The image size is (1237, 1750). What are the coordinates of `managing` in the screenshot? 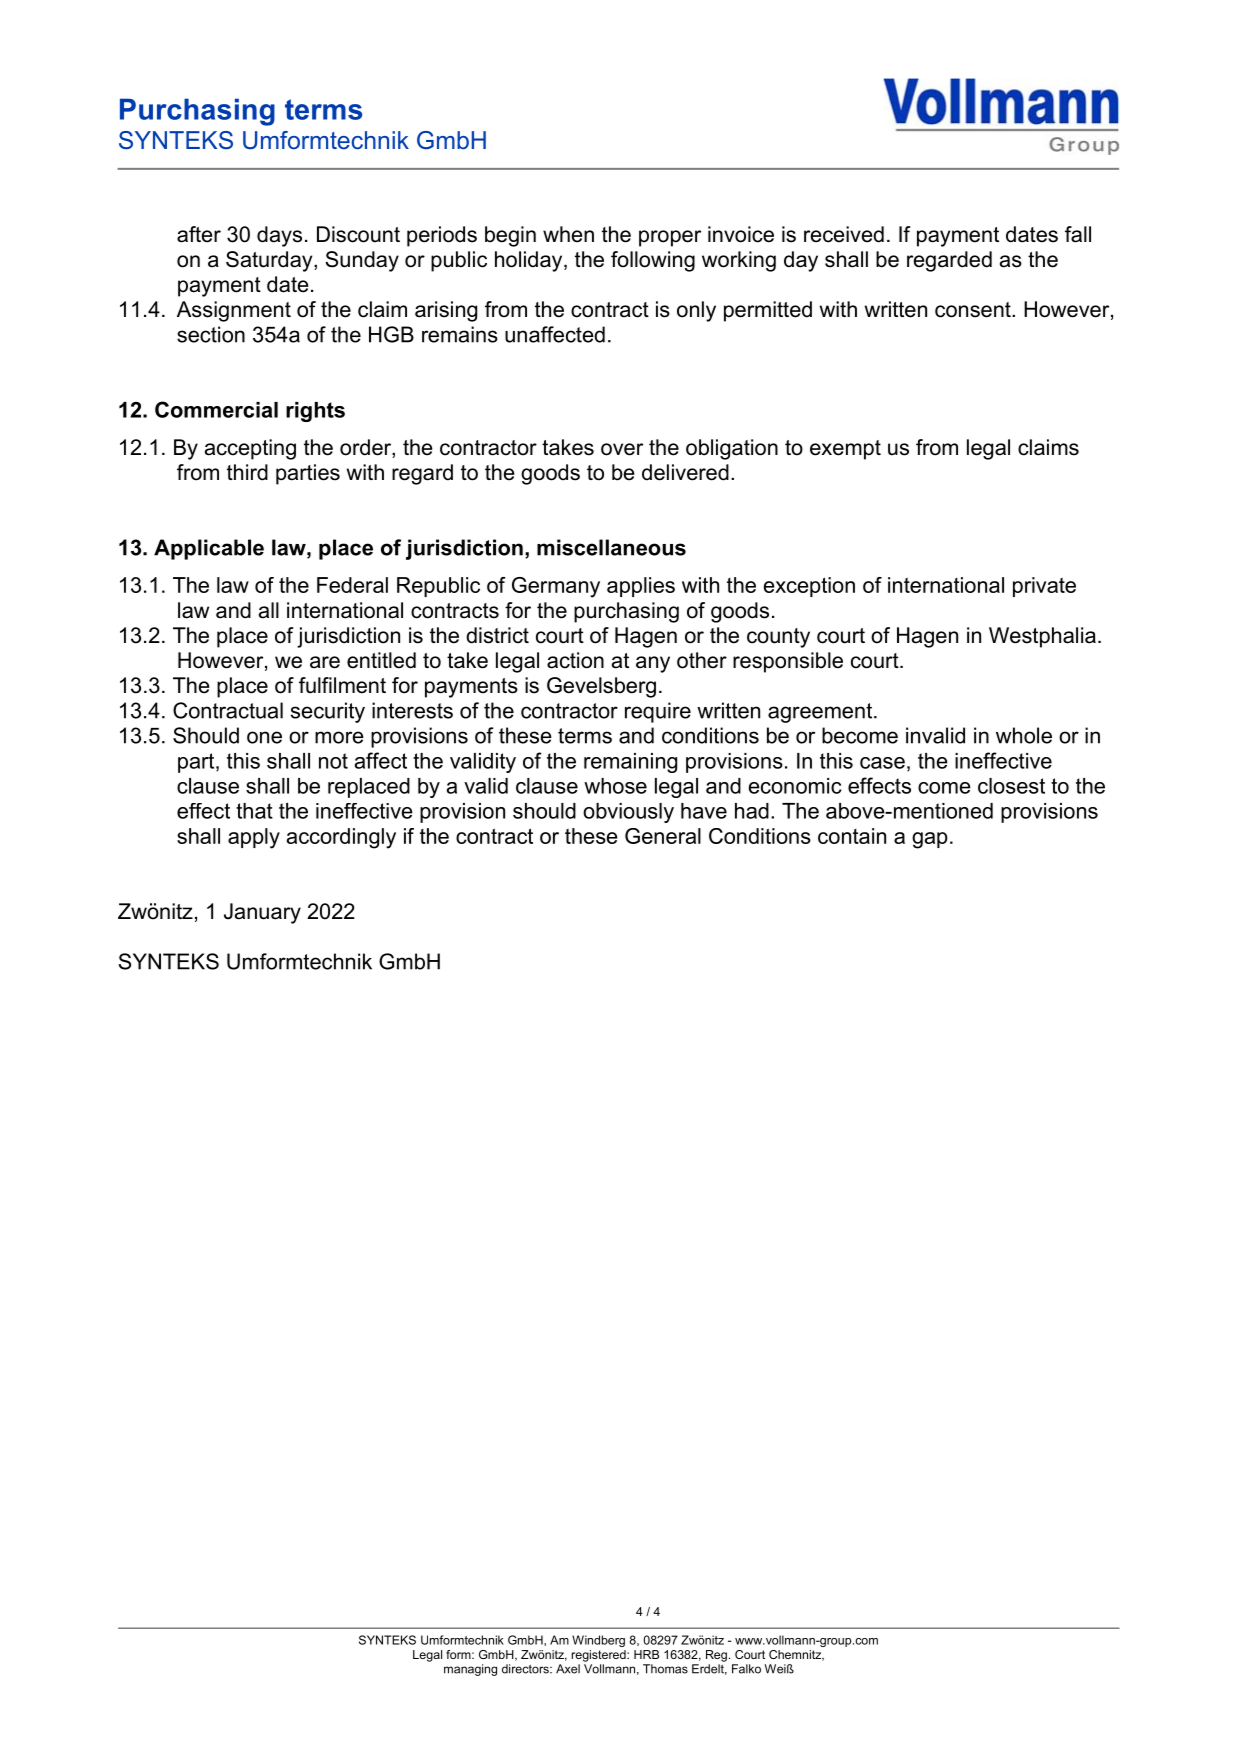 It's located at (470, 1670).
